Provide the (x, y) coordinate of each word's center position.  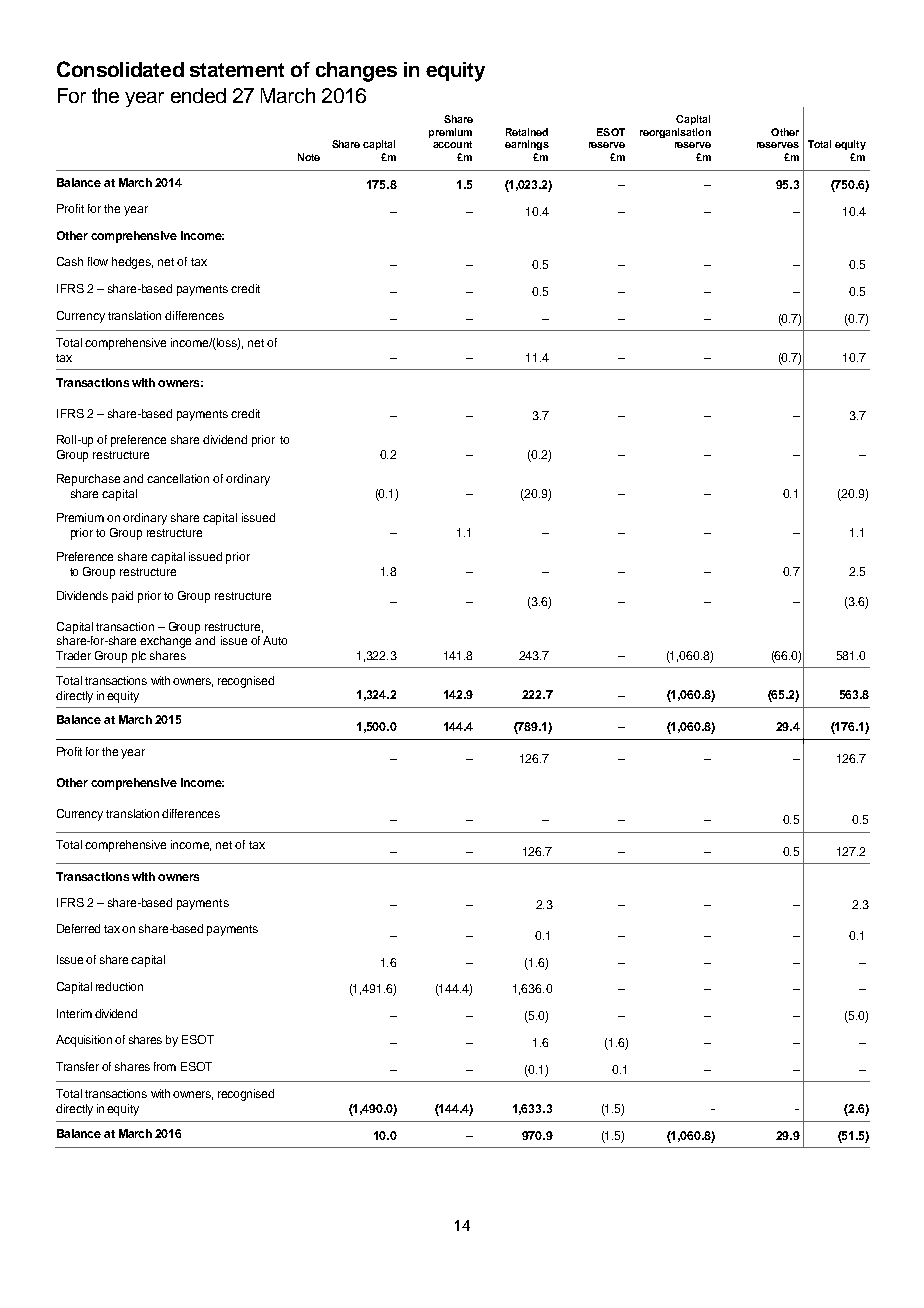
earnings (527, 145)
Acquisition (84, 1041)
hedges (132, 263)
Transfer (77, 1066)
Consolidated (120, 69)
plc (139, 657)
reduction (119, 986)
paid (122, 597)
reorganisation (675, 133)
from (165, 1066)
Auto (275, 640)
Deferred (78, 928)
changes (356, 72)
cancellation (178, 478)
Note (309, 157)
